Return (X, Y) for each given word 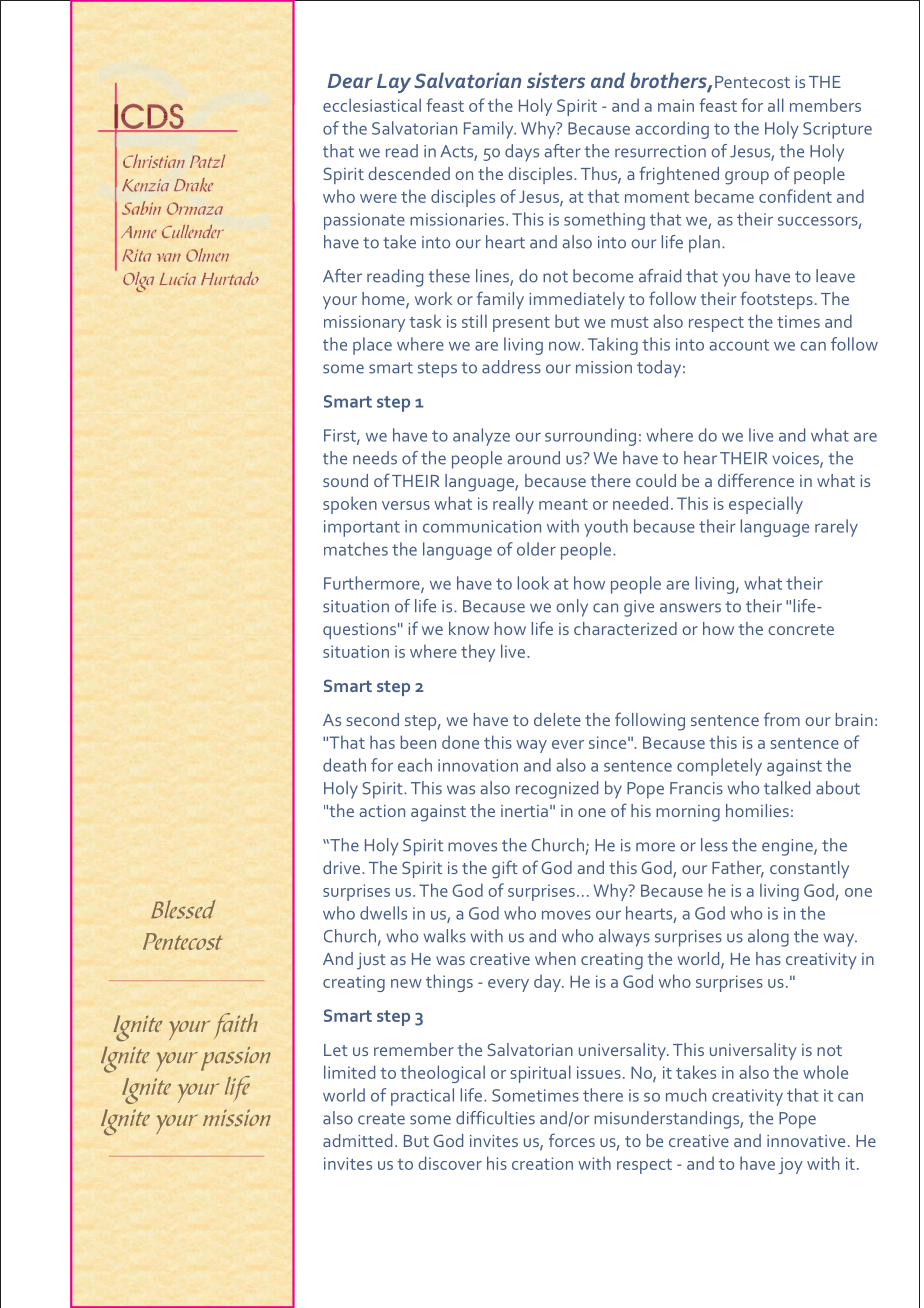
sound (345, 480)
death (344, 765)
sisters (556, 80)
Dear (350, 81)
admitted (357, 1140)
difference (756, 480)
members (825, 105)
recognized (557, 790)
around (533, 458)
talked (787, 788)
